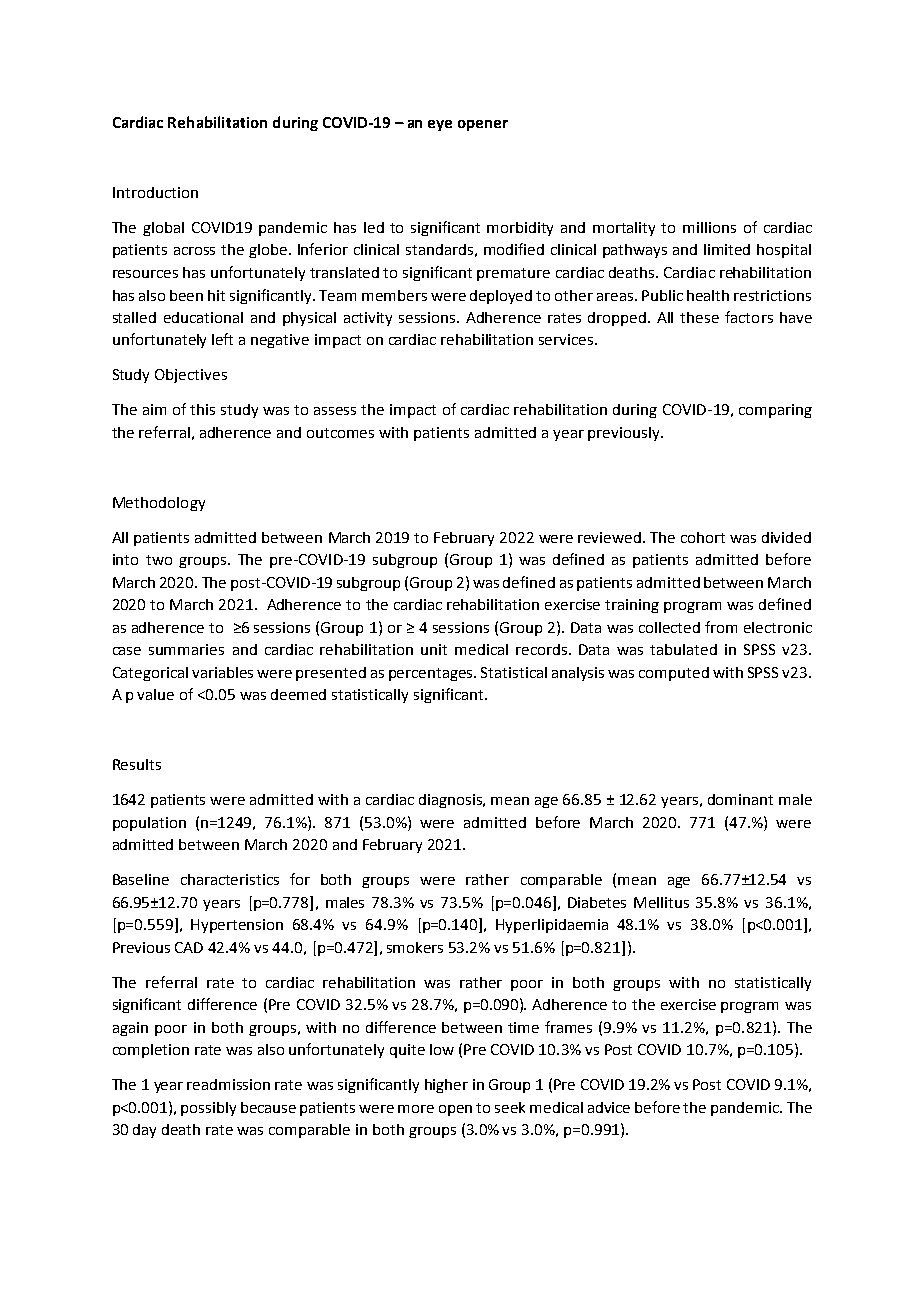 This screenshot has height=1308, width=924. Describe the element at coordinates (775, 411) in the screenshot. I see `comparing` at that location.
